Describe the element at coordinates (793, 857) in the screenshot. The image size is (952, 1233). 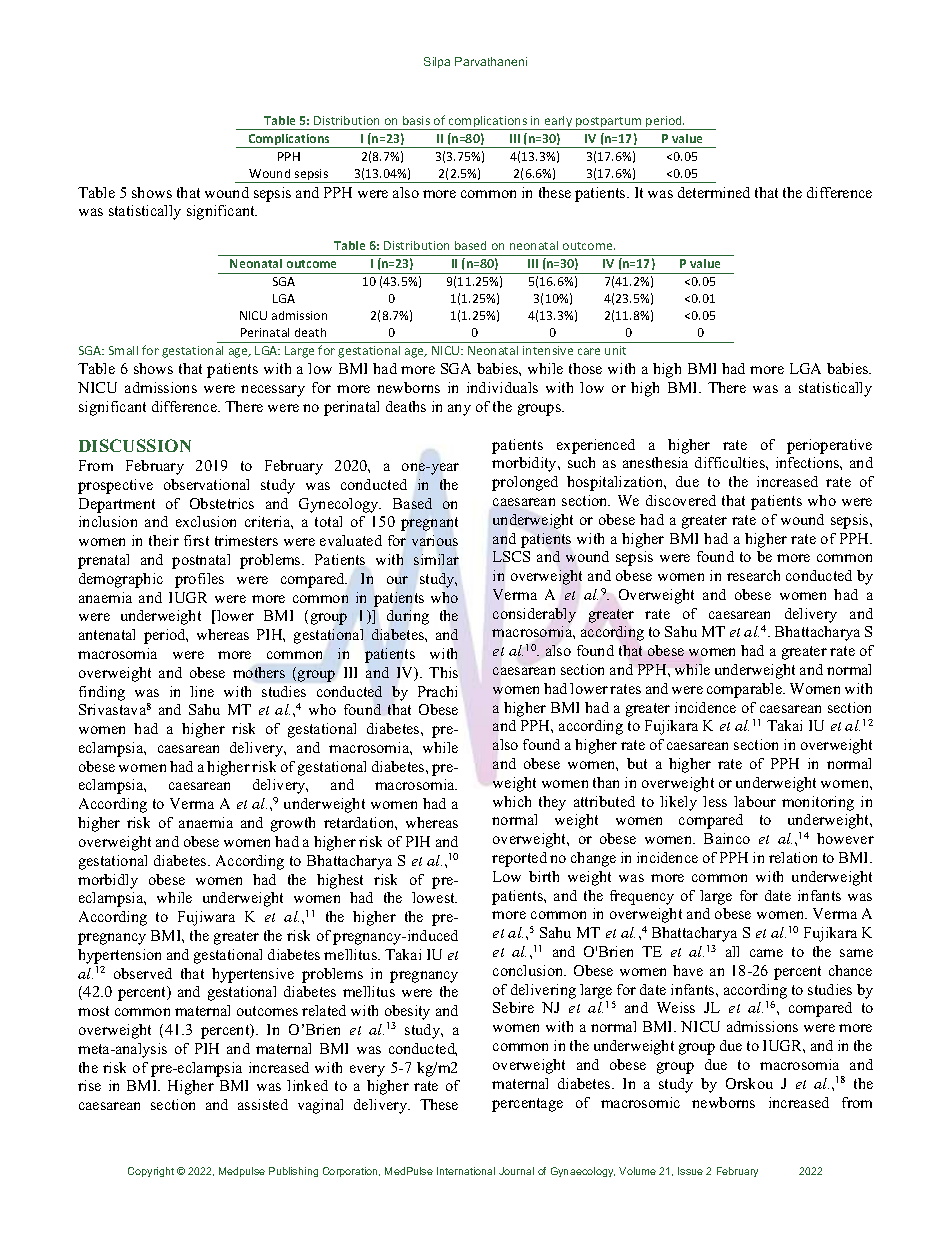
I see `relation` at that location.
